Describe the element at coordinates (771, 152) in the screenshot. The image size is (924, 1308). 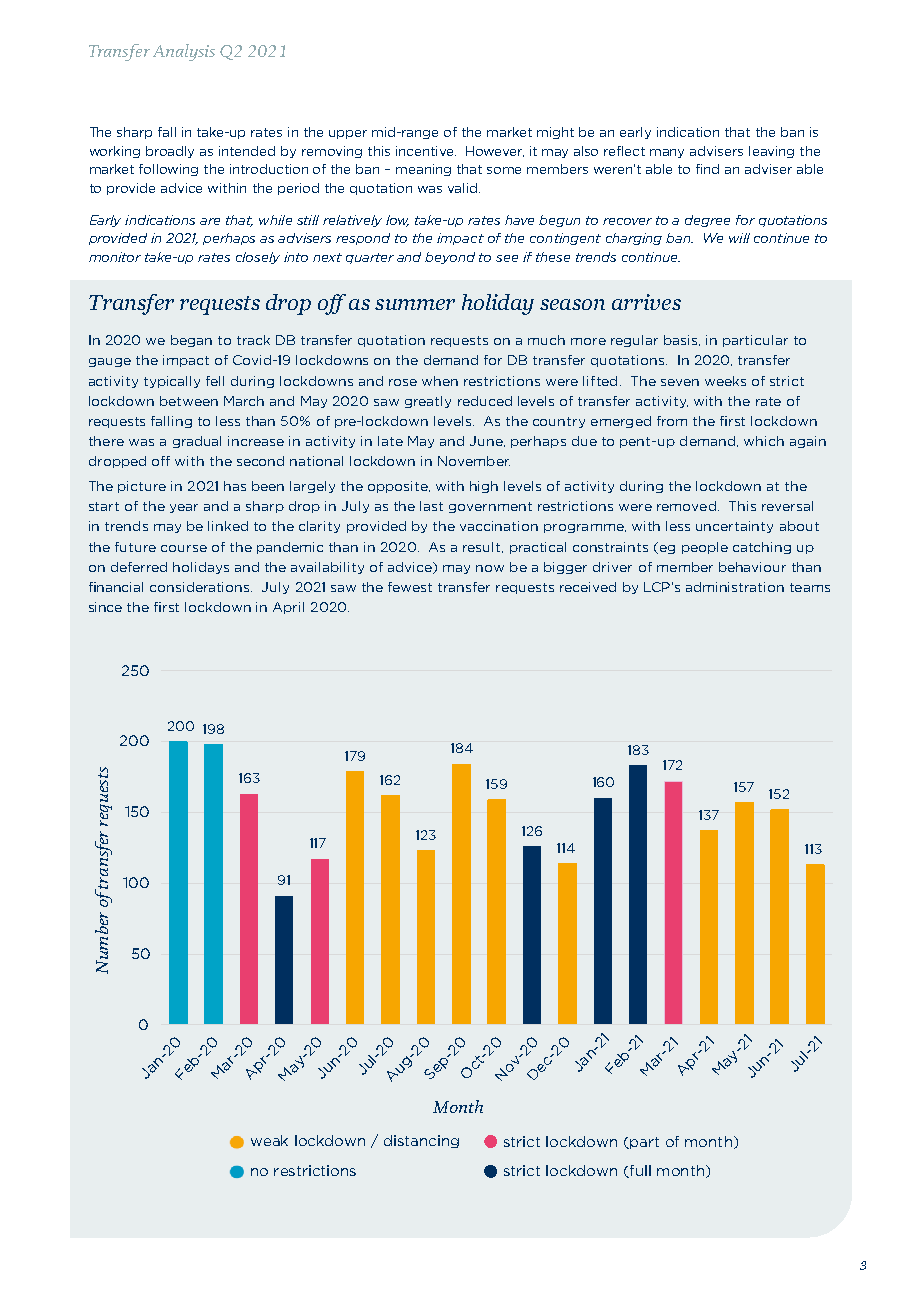
I see `leaving` at that location.
